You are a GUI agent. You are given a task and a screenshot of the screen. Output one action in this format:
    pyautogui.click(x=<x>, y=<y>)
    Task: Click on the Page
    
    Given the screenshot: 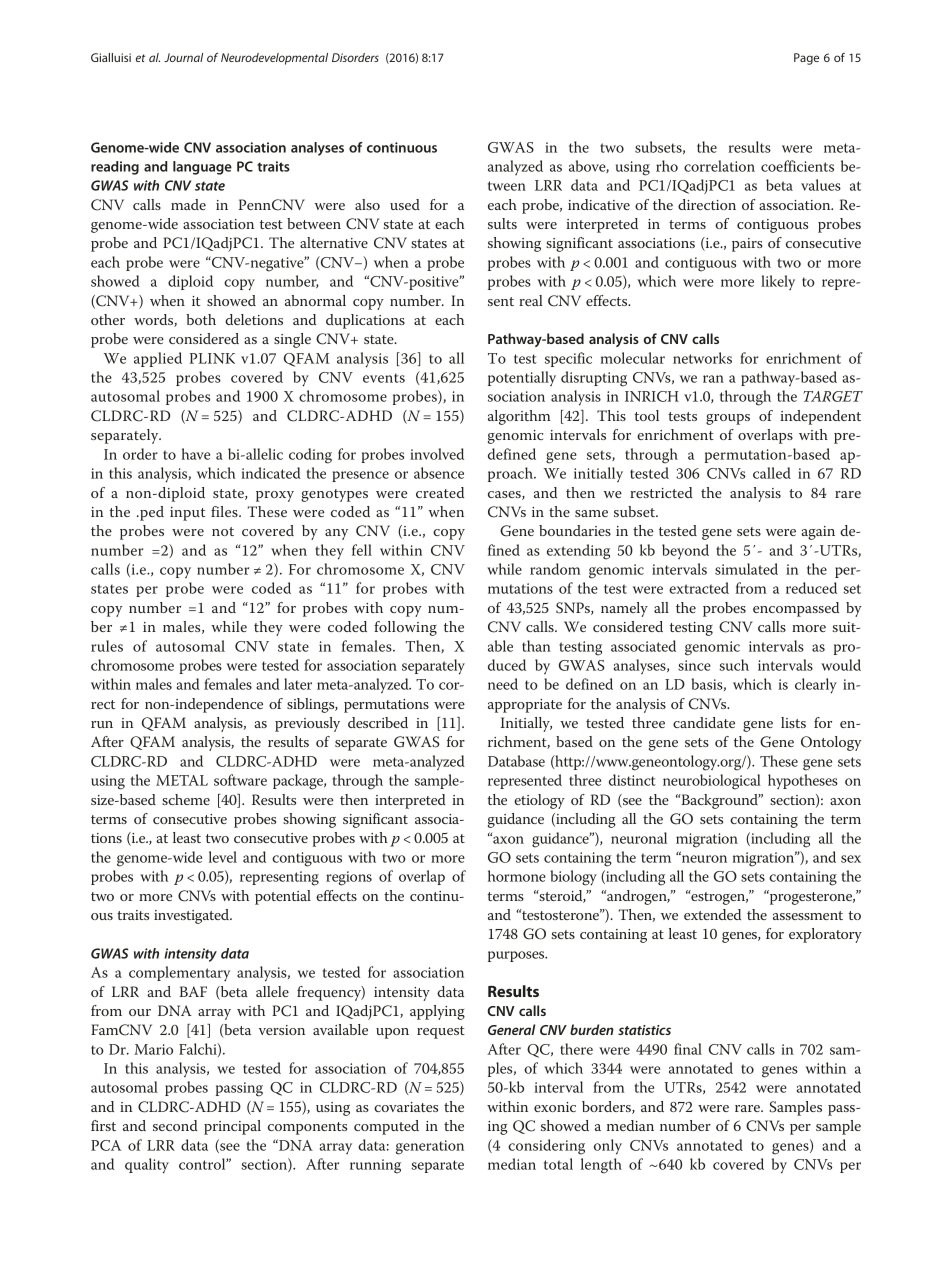 What is the action you would take?
    pyautogui.click(x=806, y=59)
